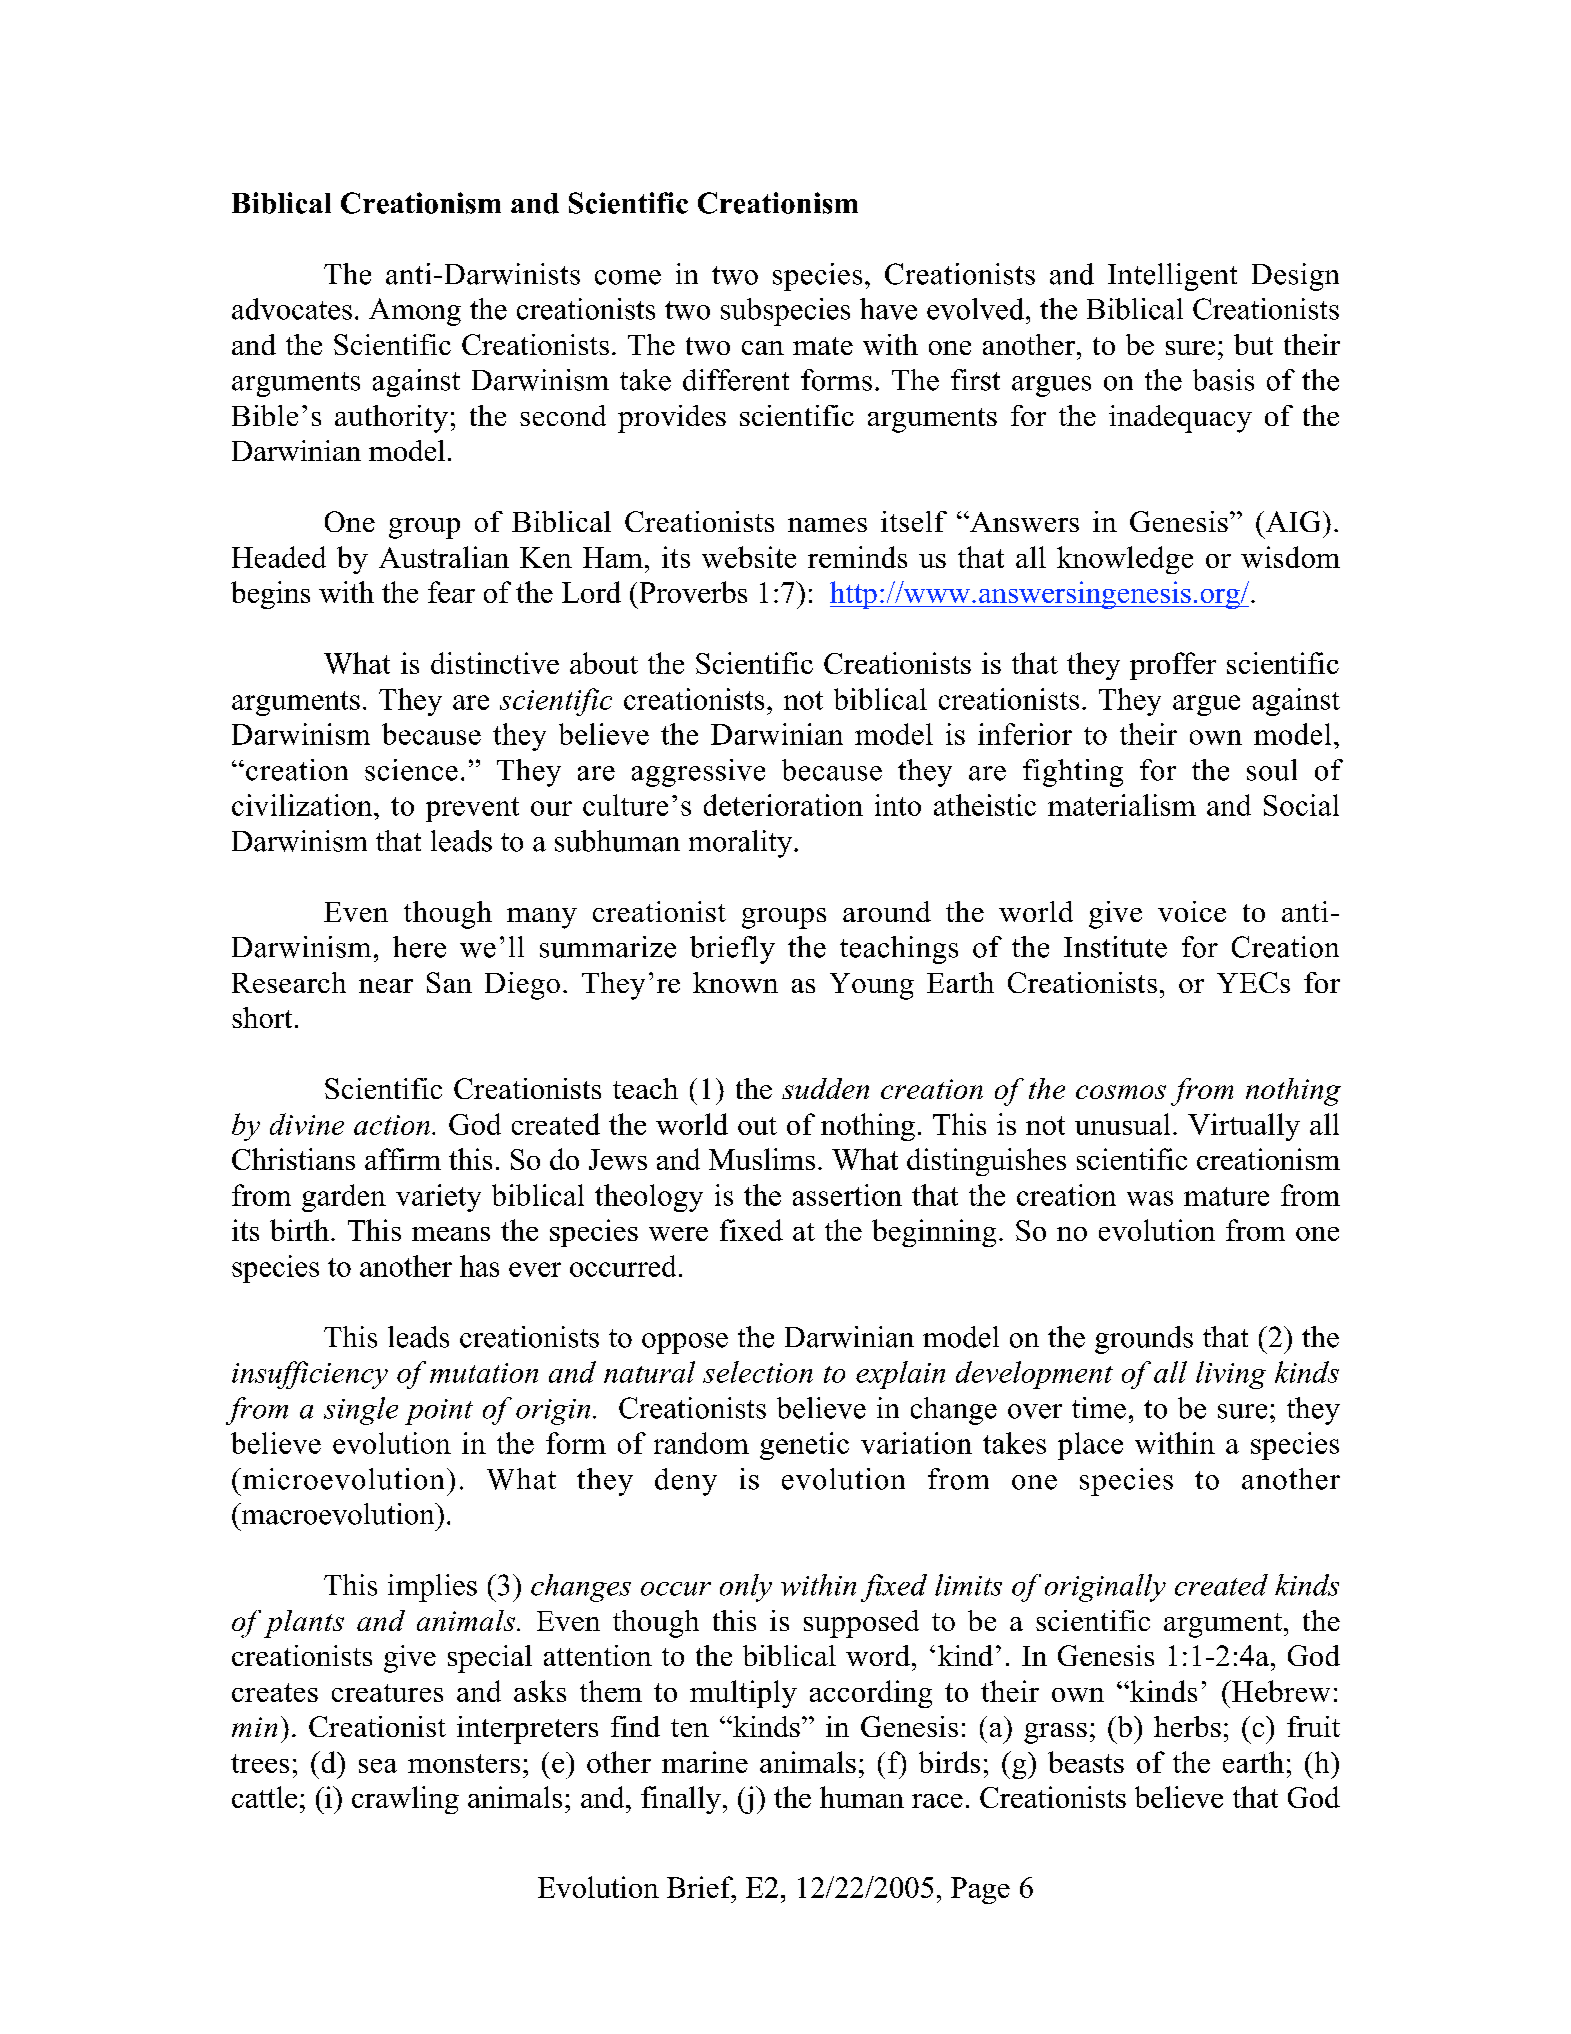 The height and width of the screenshot is (2034, 1571). Describe the element at coordinates (825, 1088) in the screenshot. I see `sudden` at that location.
